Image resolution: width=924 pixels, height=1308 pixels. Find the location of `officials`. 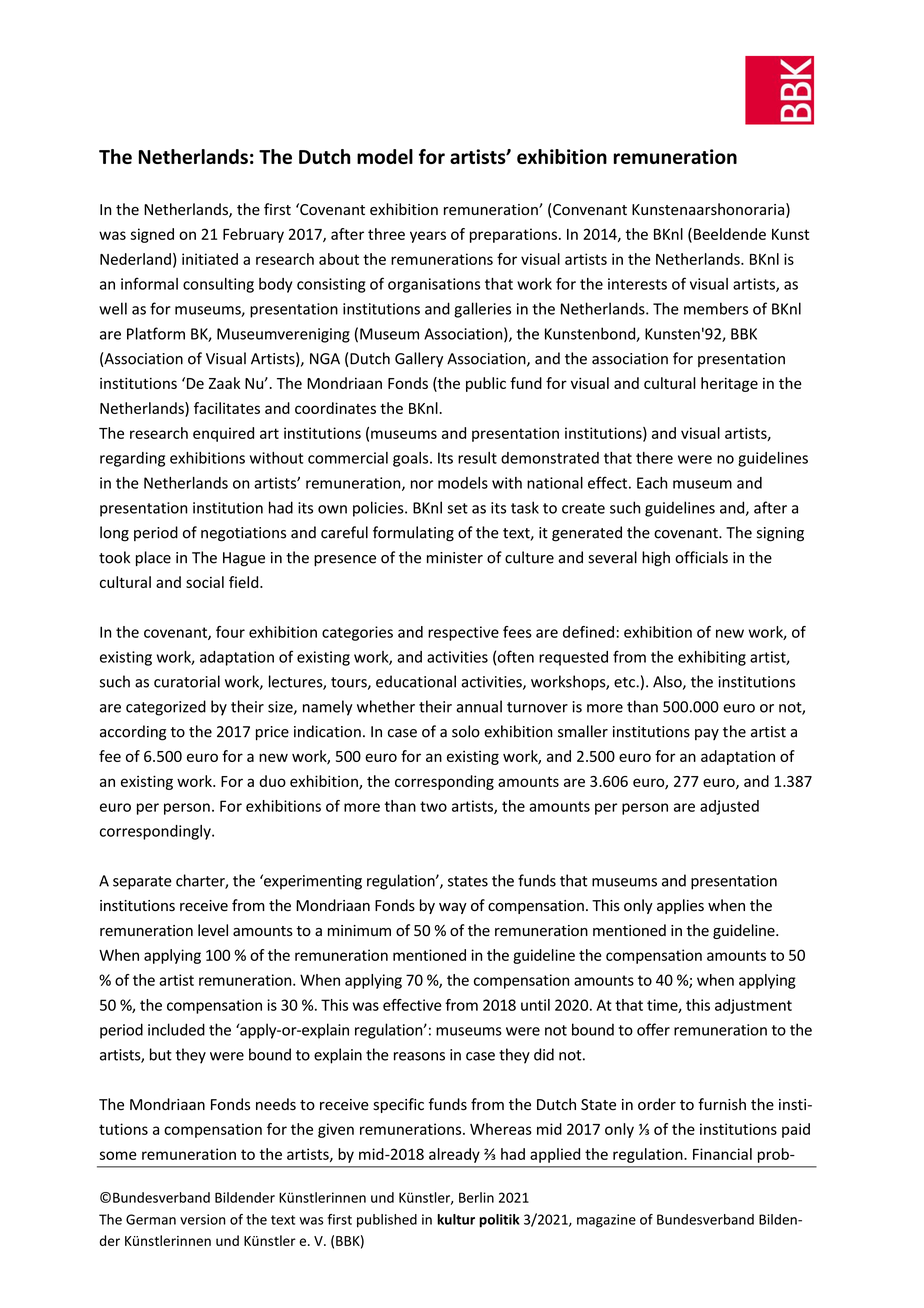

officials is located at coordinates (701, 557).
